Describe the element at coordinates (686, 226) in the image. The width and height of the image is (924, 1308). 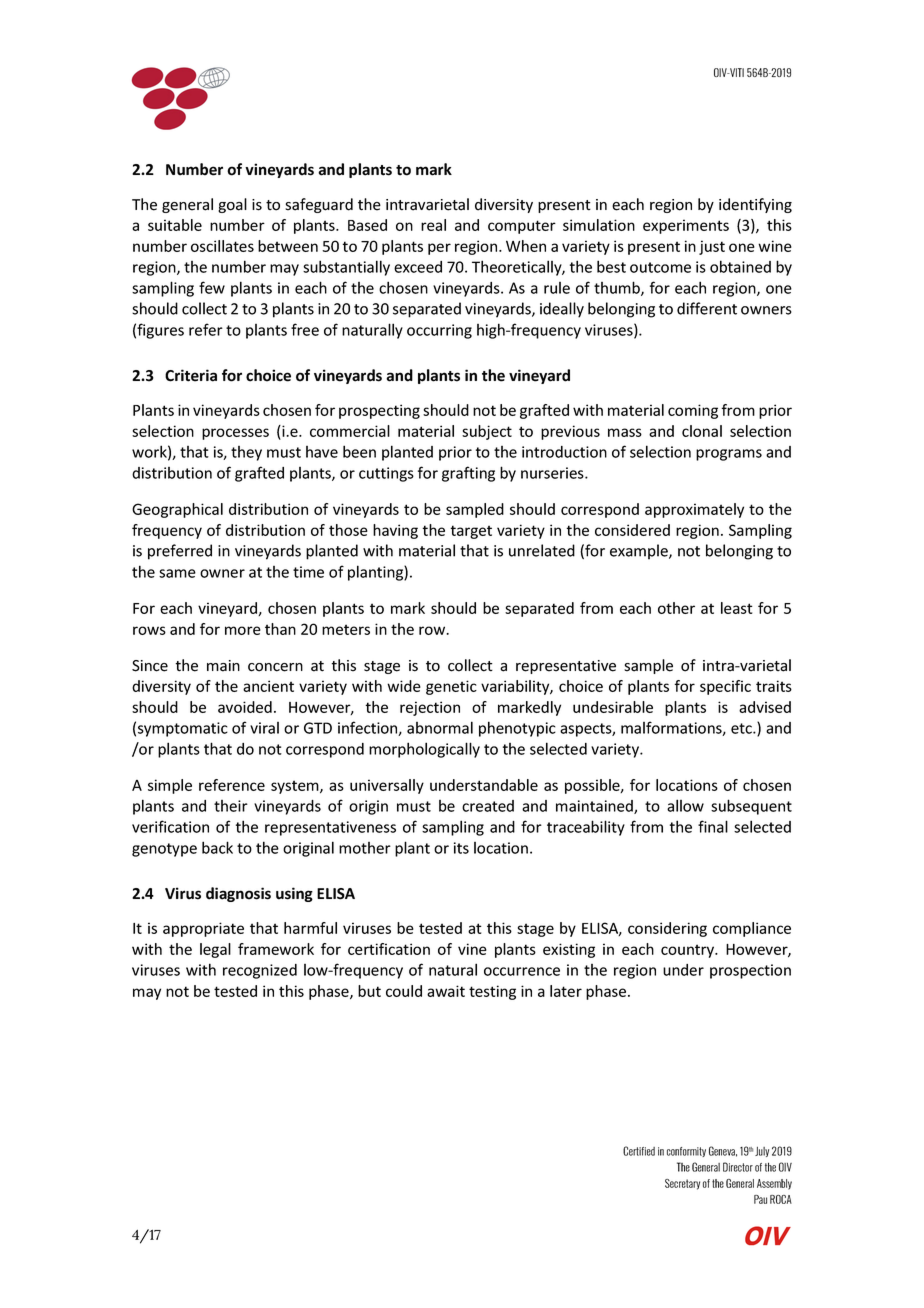
I see `experiments` at that location.
